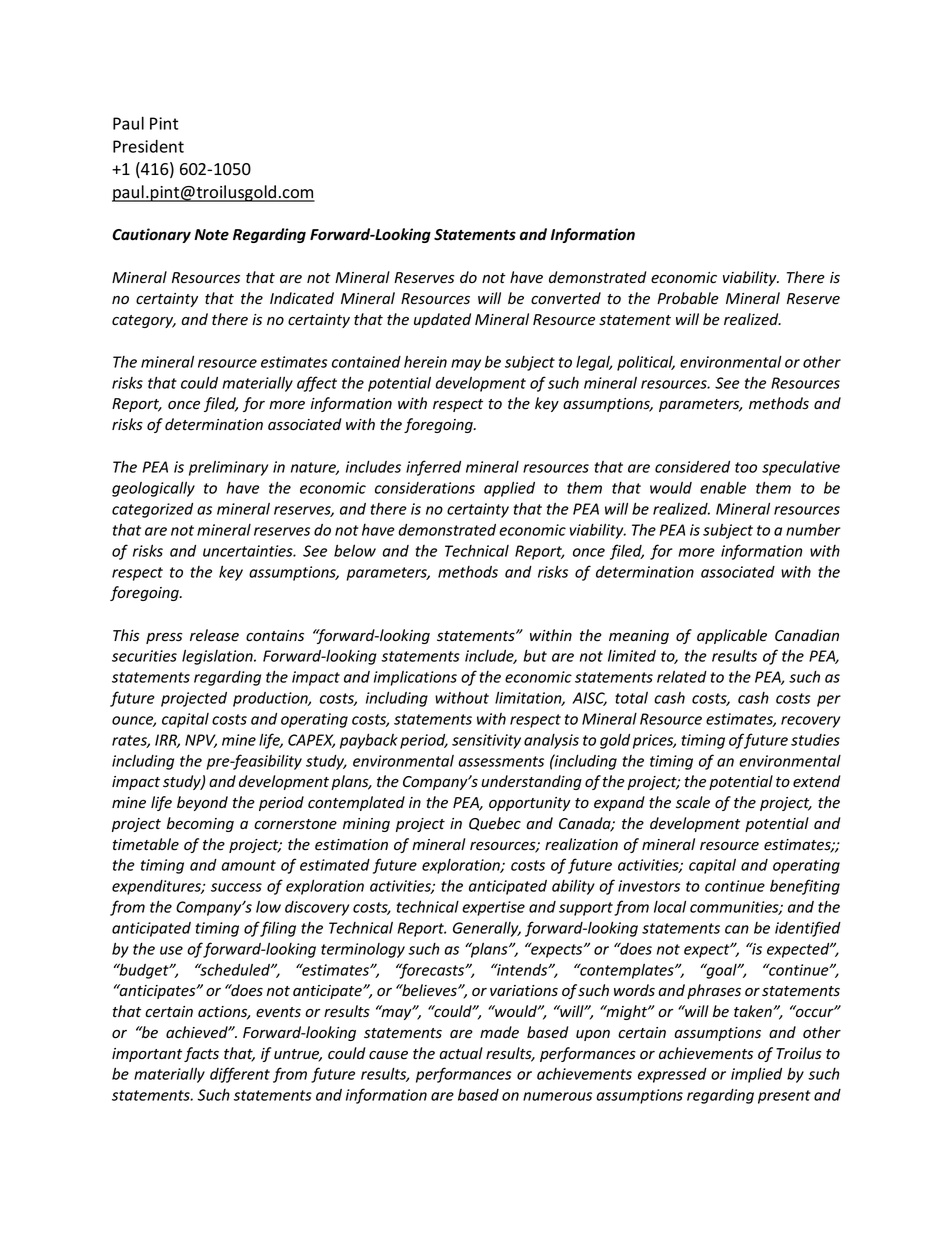  Describe the element at coordinates (493, 908) in the screenshot. I see `expertise` at that location.
